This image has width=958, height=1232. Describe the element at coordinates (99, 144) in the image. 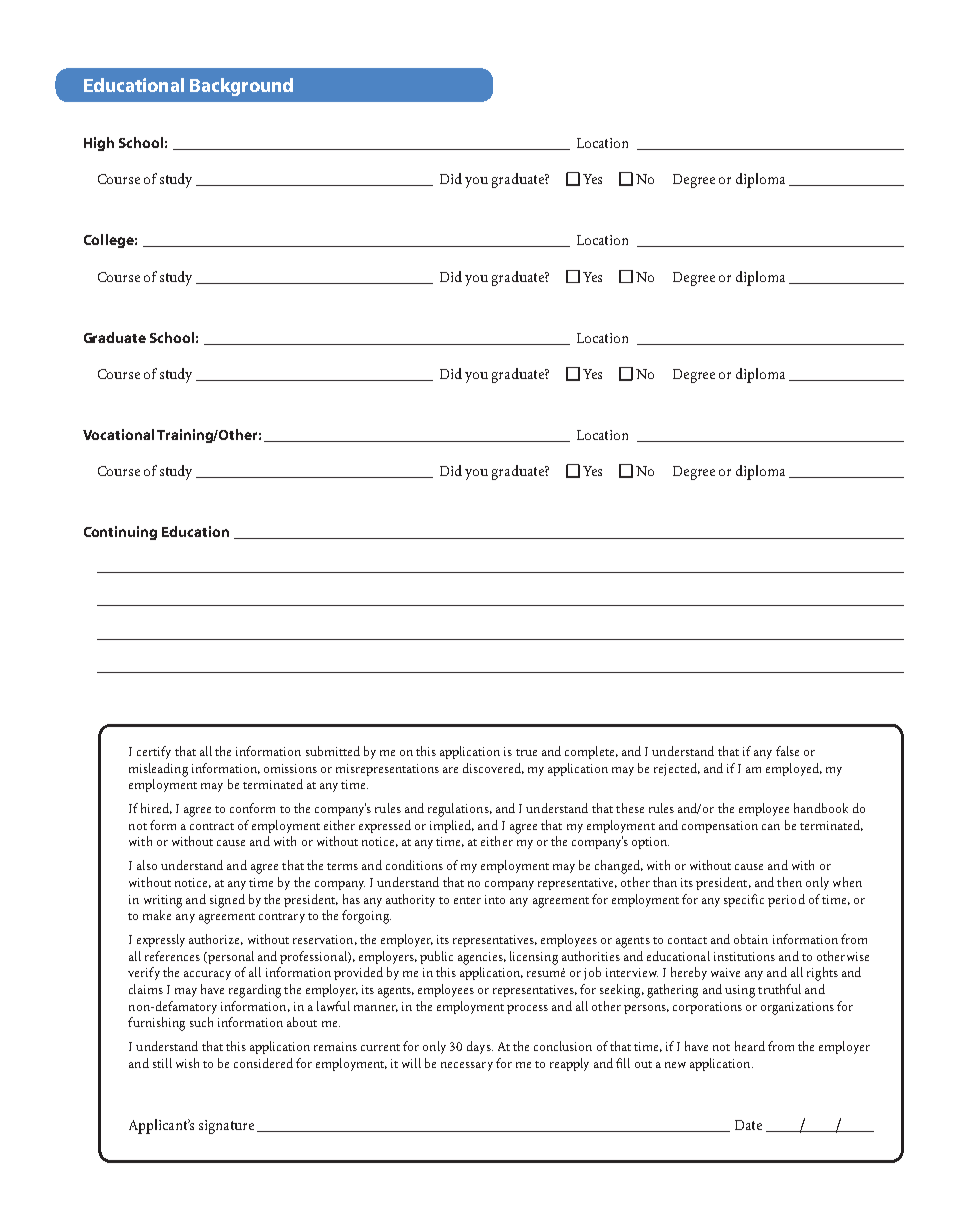

I see `High` at that location.
